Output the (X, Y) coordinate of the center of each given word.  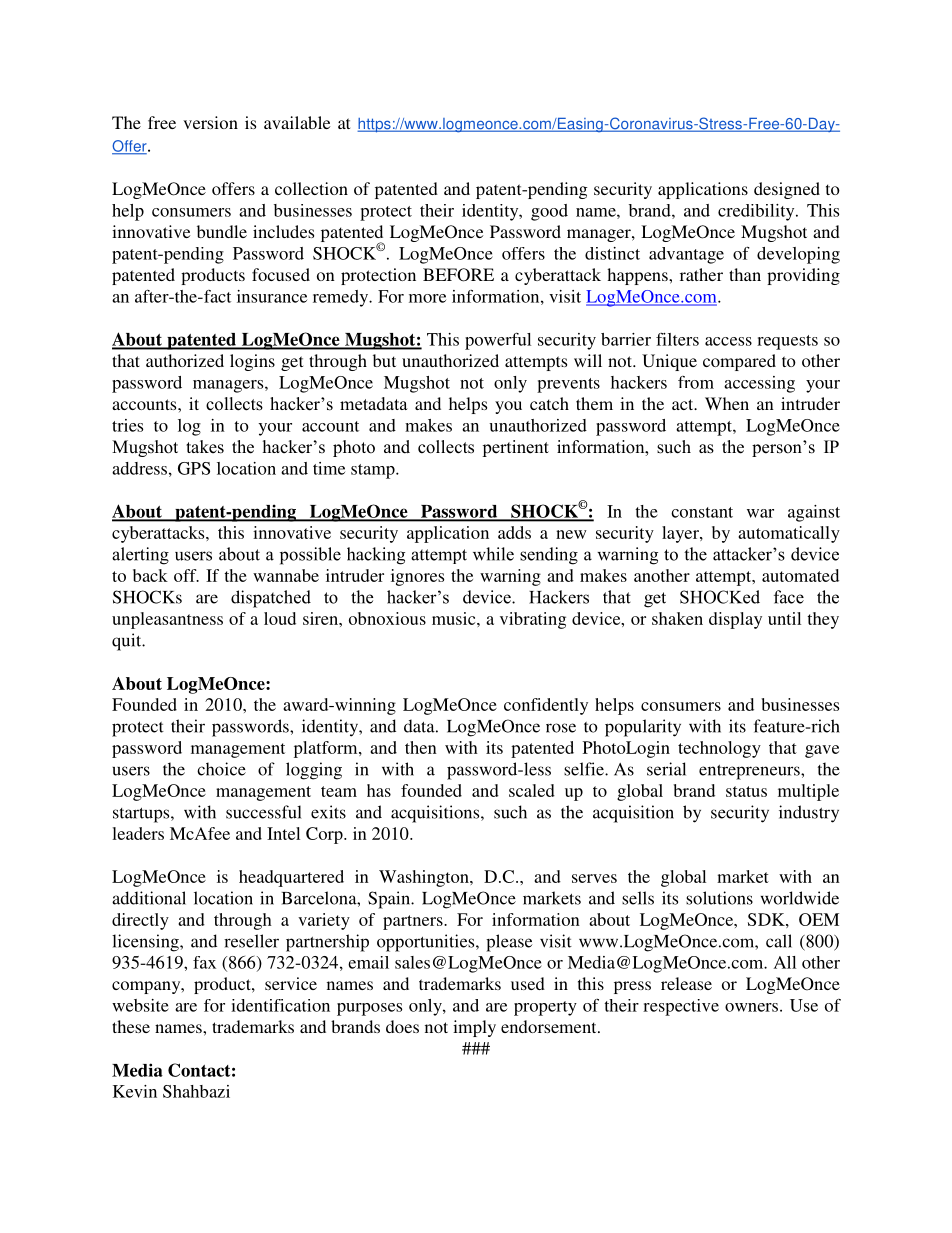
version (210, 122)
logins (252, 362)
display (735, 620)
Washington (425, 878)
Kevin (135, 1091)
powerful (498, 341)
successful (264, 812)
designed (787, 190)
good (549, 212)
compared (739, 362)
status (746, 791)
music (455, 618)
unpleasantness (167, 620)
